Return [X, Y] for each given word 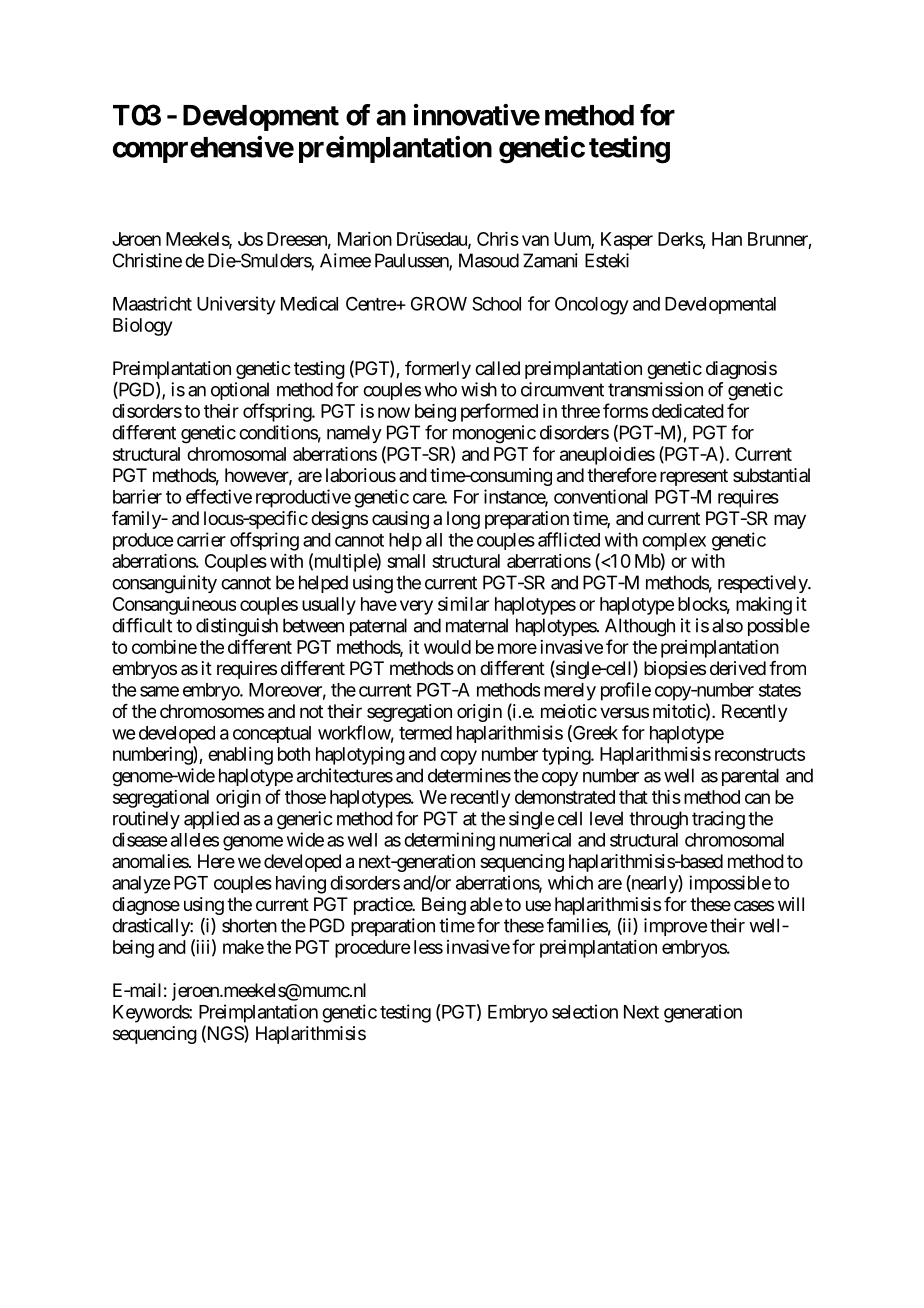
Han [727, 239]
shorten [249, 925]
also [727, 625]
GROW [439, 304]
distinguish [237, 627]
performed [499, 412]
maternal [477, 625]
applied [211, 820]
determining [449, 841]
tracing [718, 820]
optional [240, 391]
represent [694, 477]
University [236, 305]
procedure [372, 949]
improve [675, 927]
